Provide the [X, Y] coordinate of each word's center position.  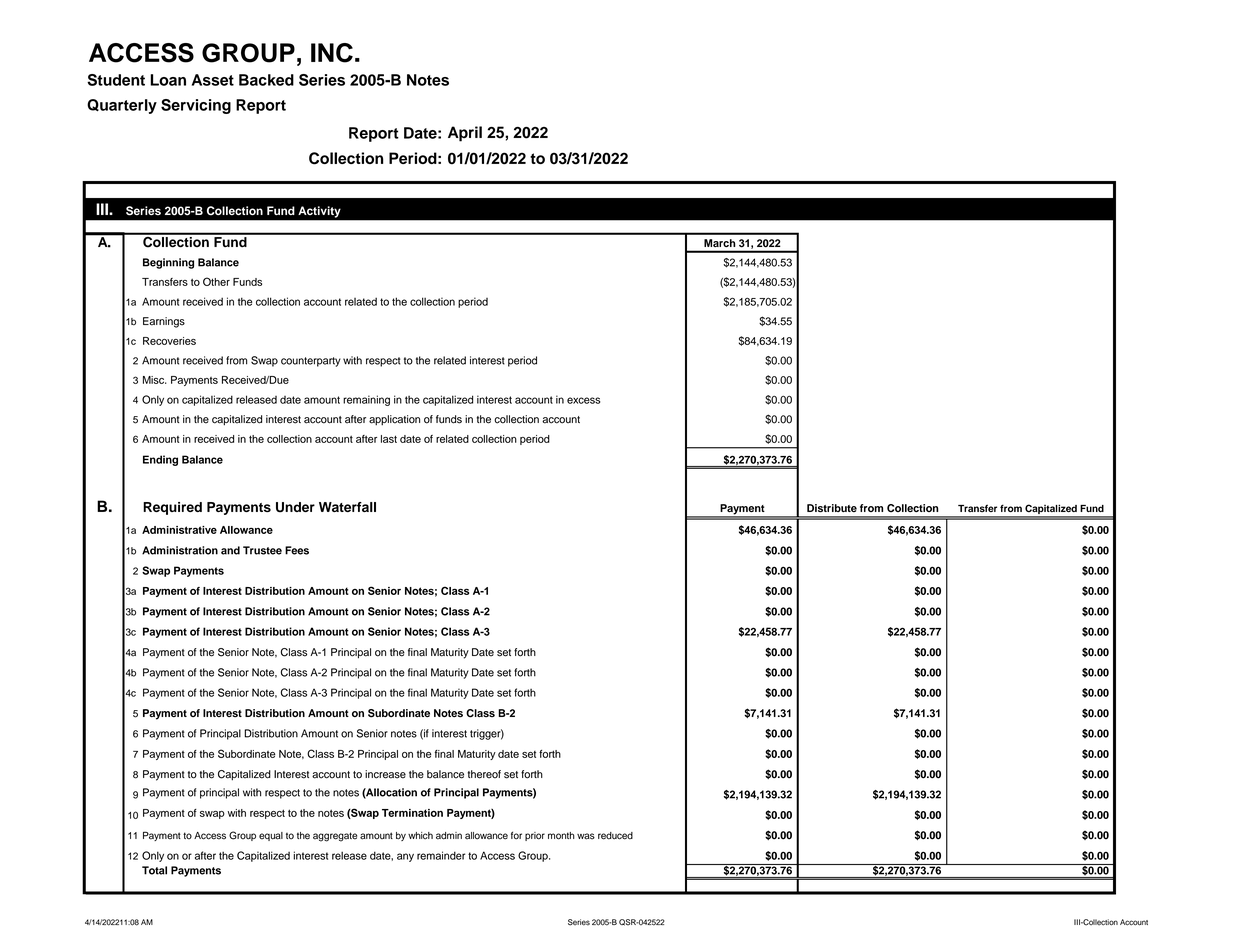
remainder [441, 855]
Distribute [832, 508]
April [465, 134]
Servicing [196, 106]
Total [154, 870]
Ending [160, 460]
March [719, 243]
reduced [615, 836]
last [389, 439]
